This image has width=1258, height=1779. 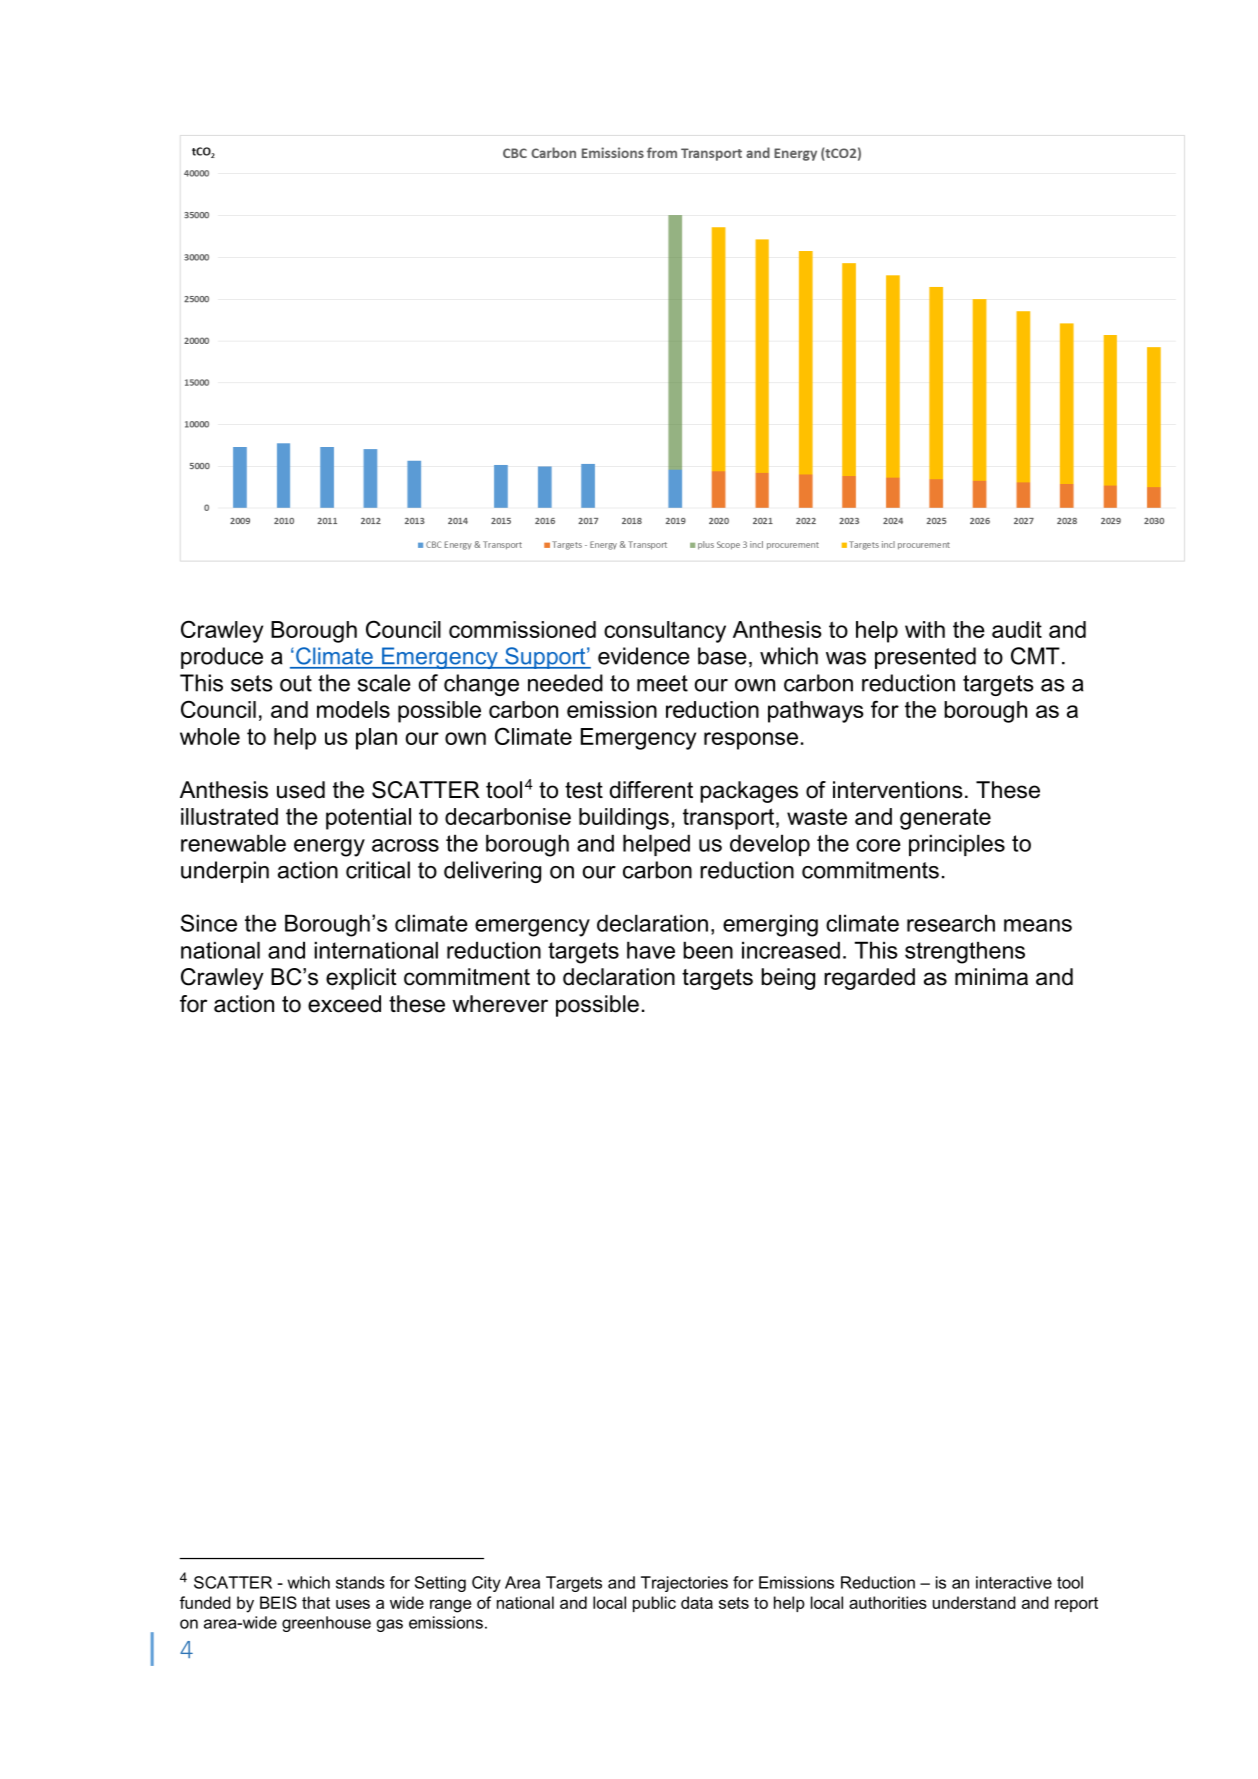 What do you see at coordinates (316, 1602) in the image?
I see `that` at bounding box center [316, 1602].
